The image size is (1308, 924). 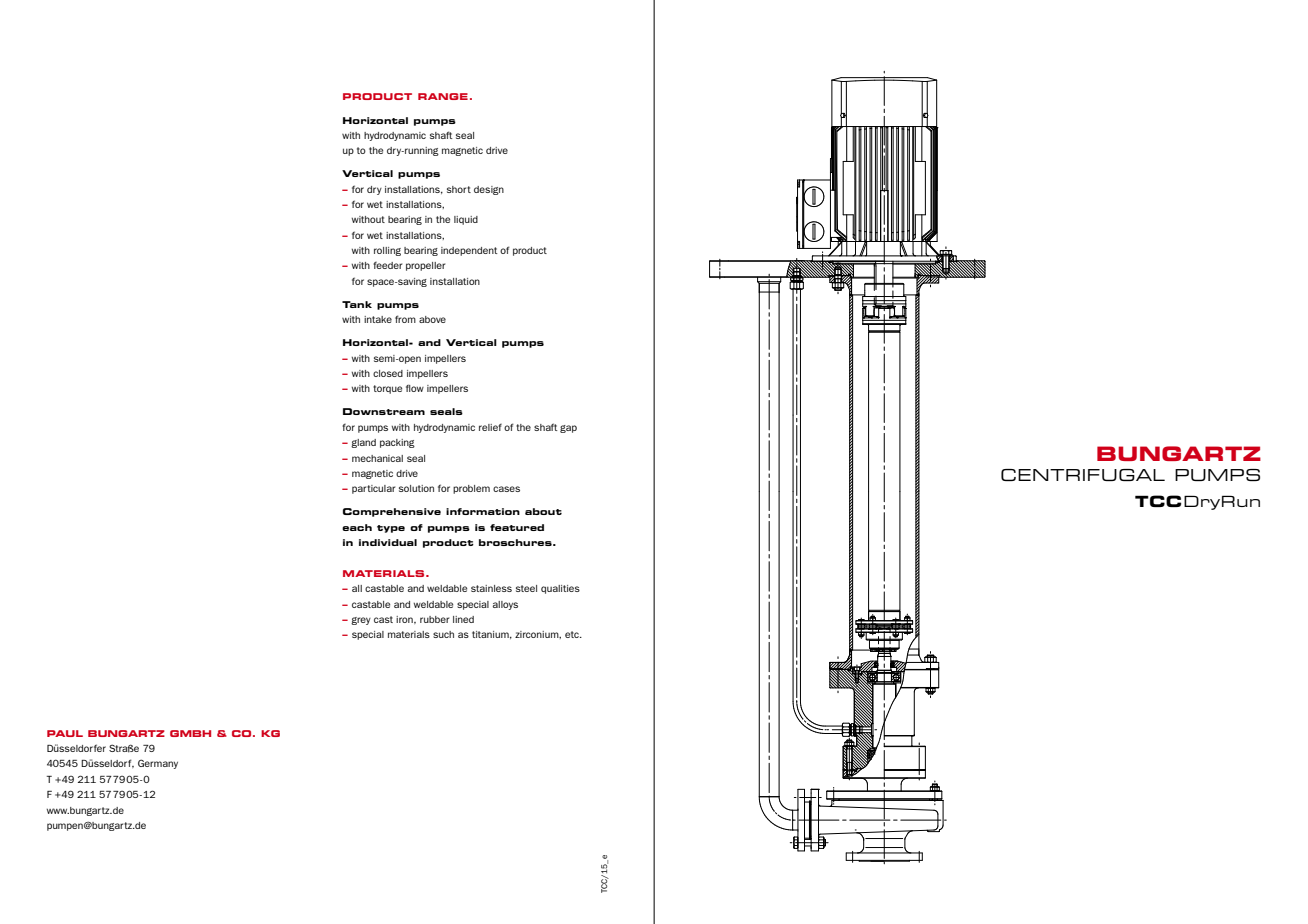 What do you see at coordinates (357, 527) in the document?
I see `each` at bounding box center [357, 527].
